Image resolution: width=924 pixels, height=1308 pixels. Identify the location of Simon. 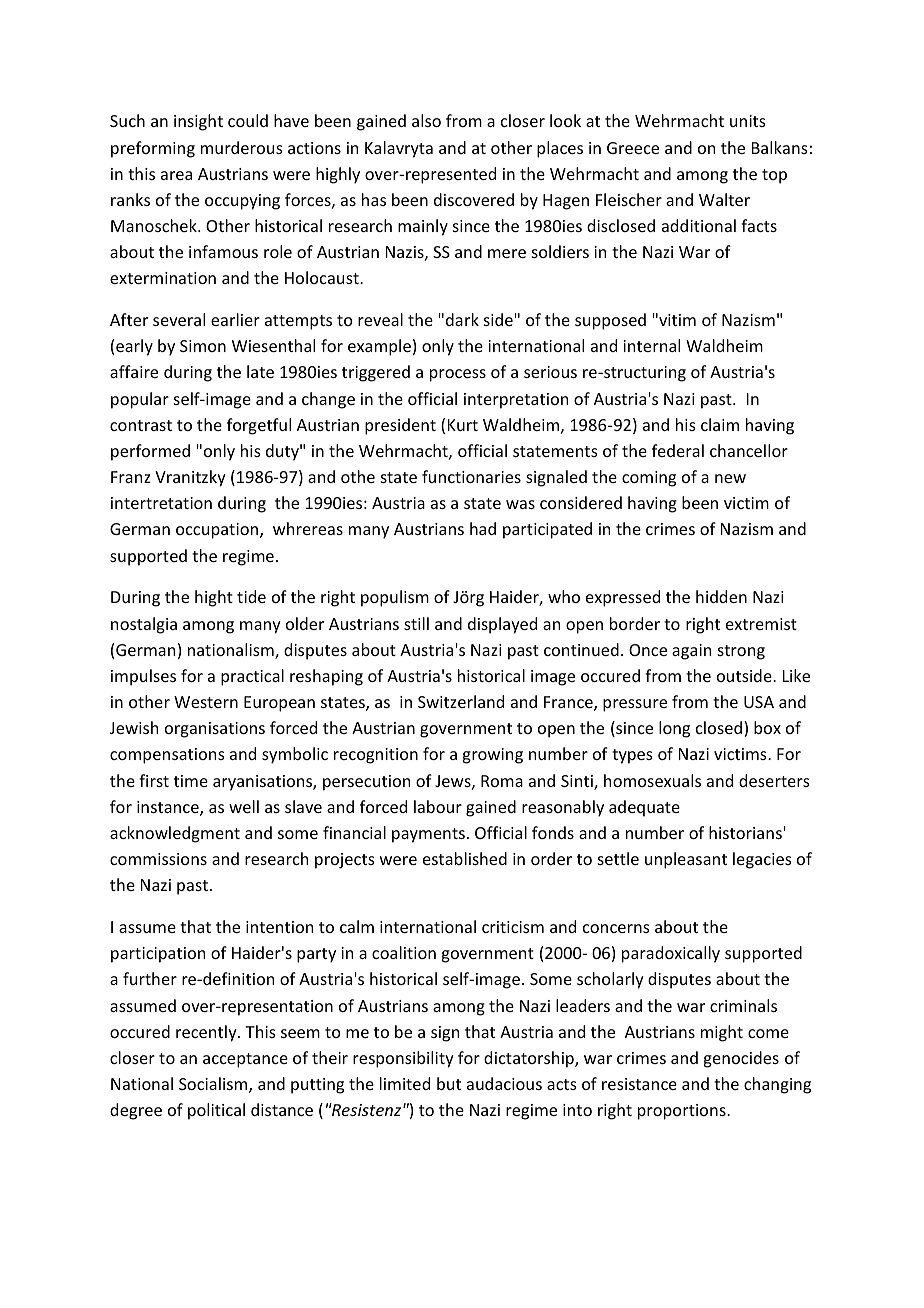
(203, 346).
